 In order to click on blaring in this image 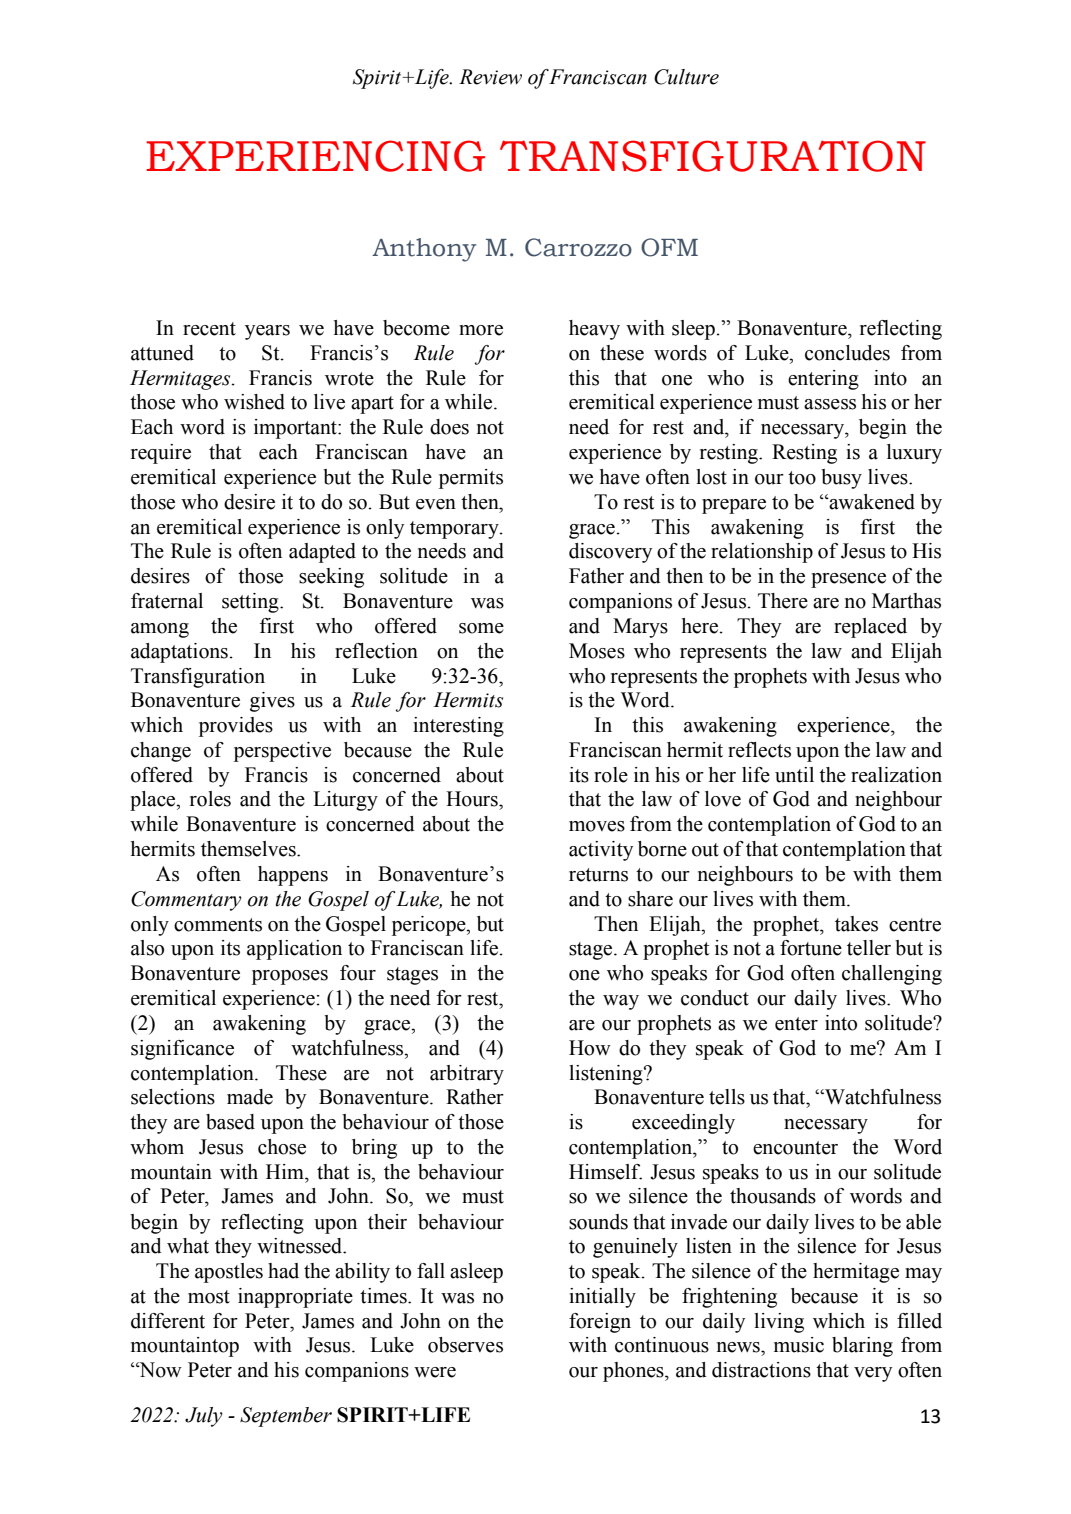, I will do `click(862, 1347)`.
